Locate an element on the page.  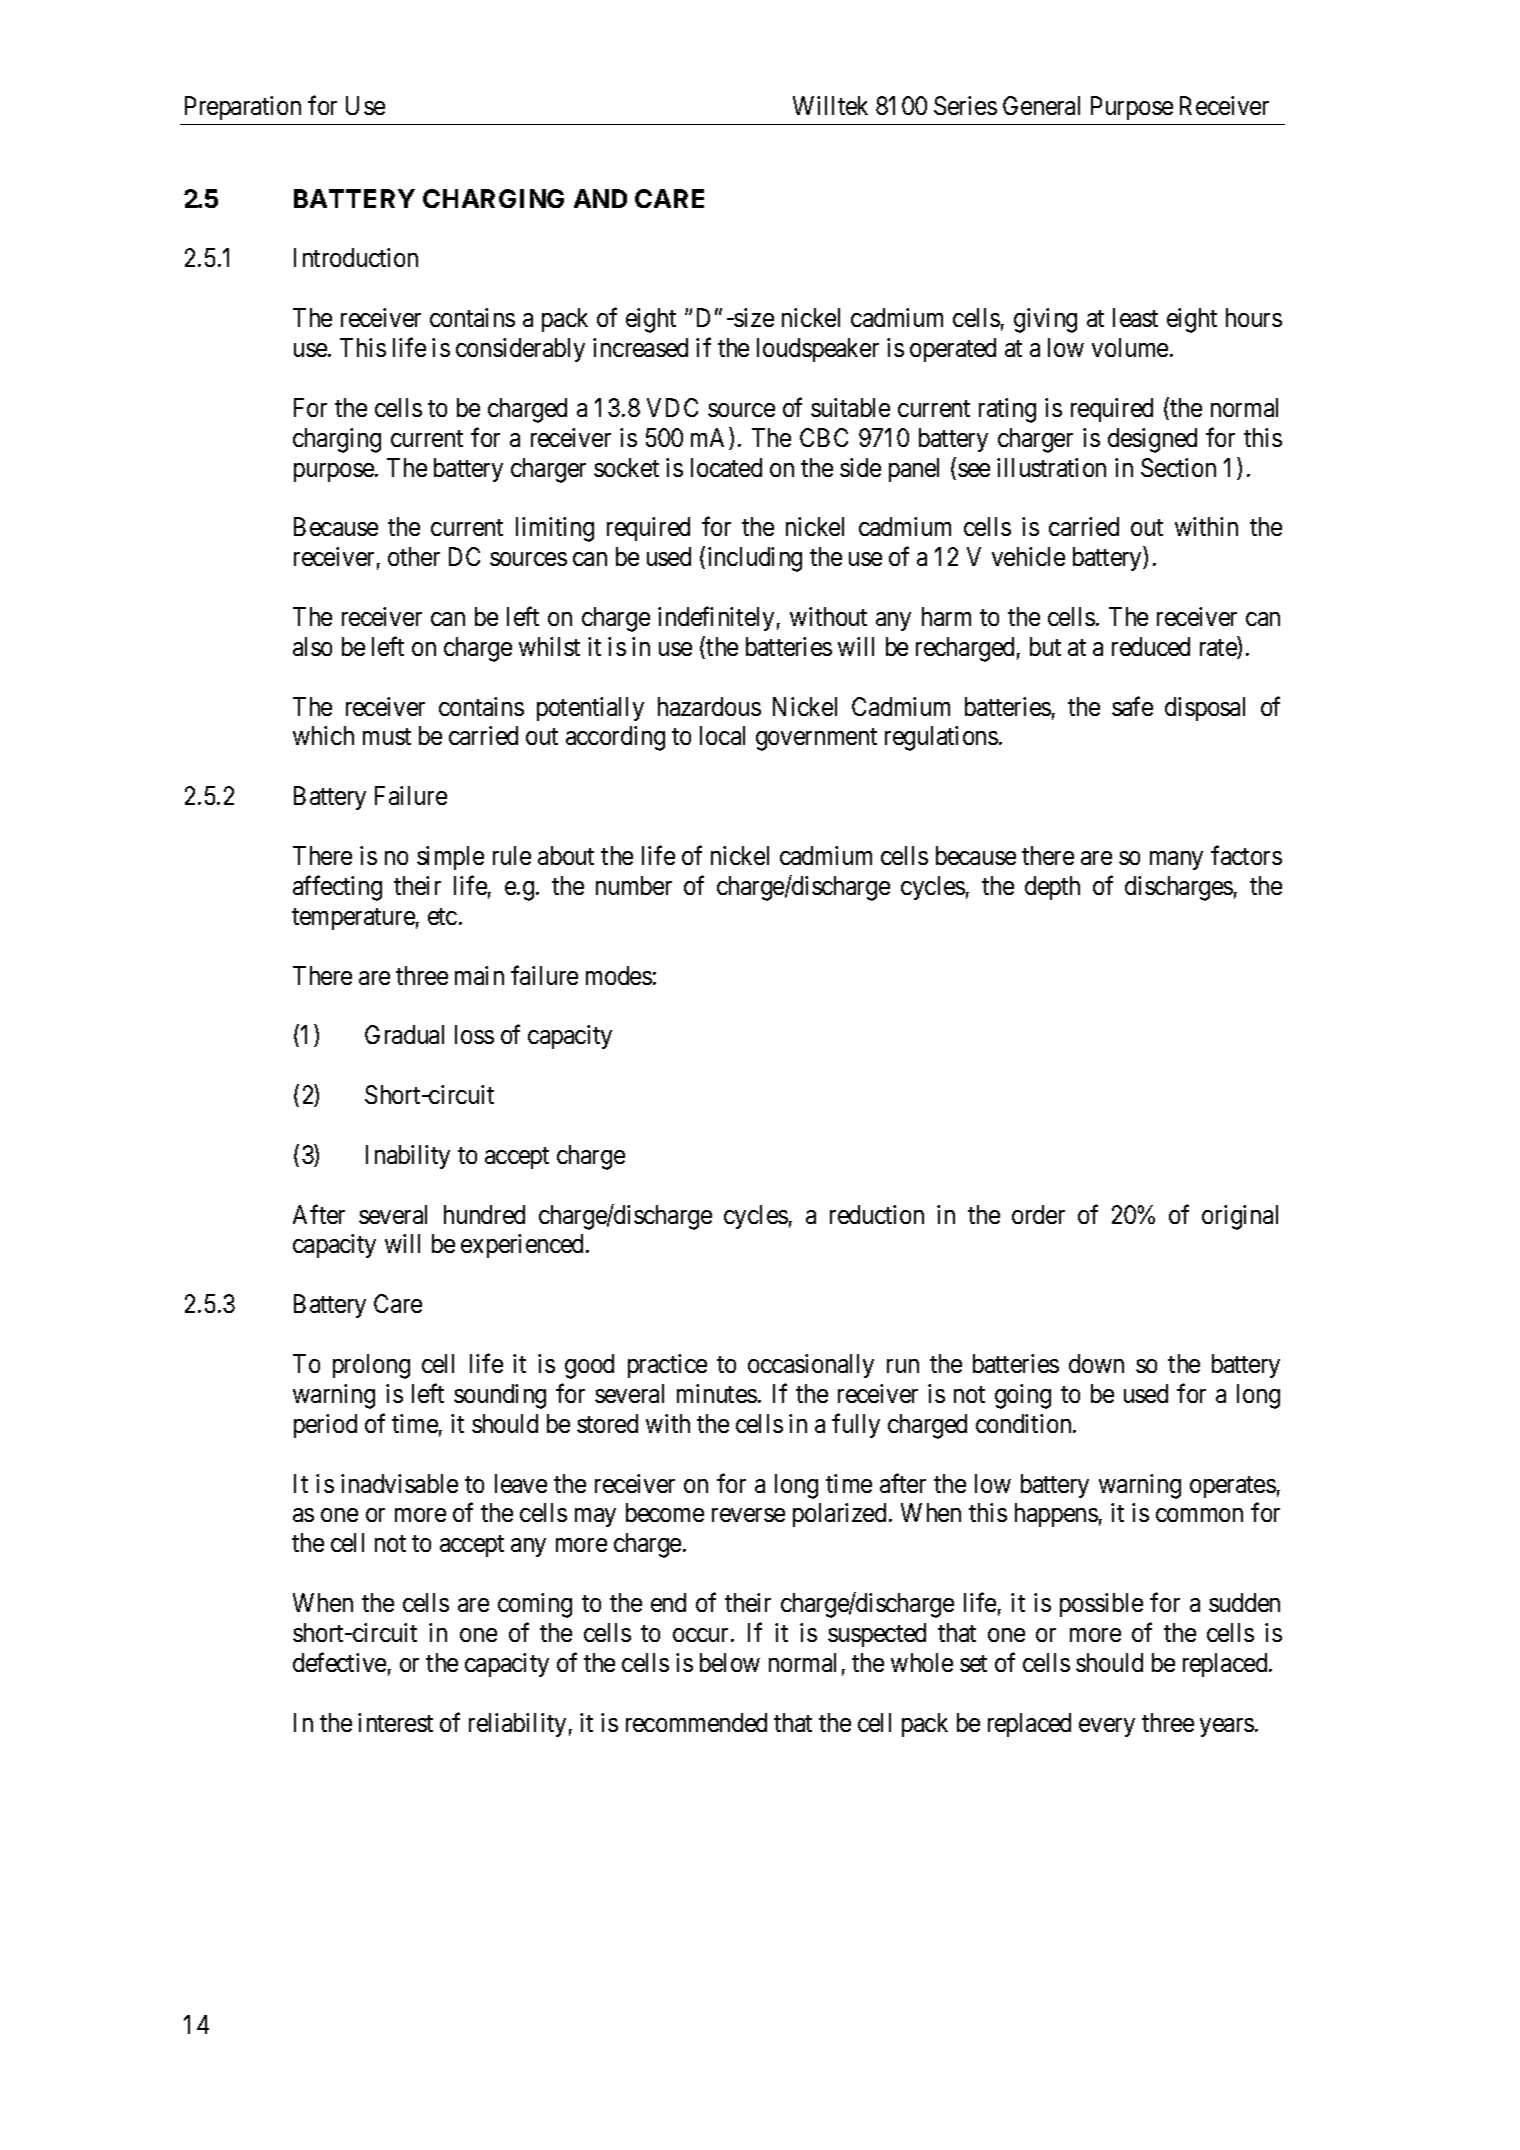
hundred is located at coordinates (484, 1214).
